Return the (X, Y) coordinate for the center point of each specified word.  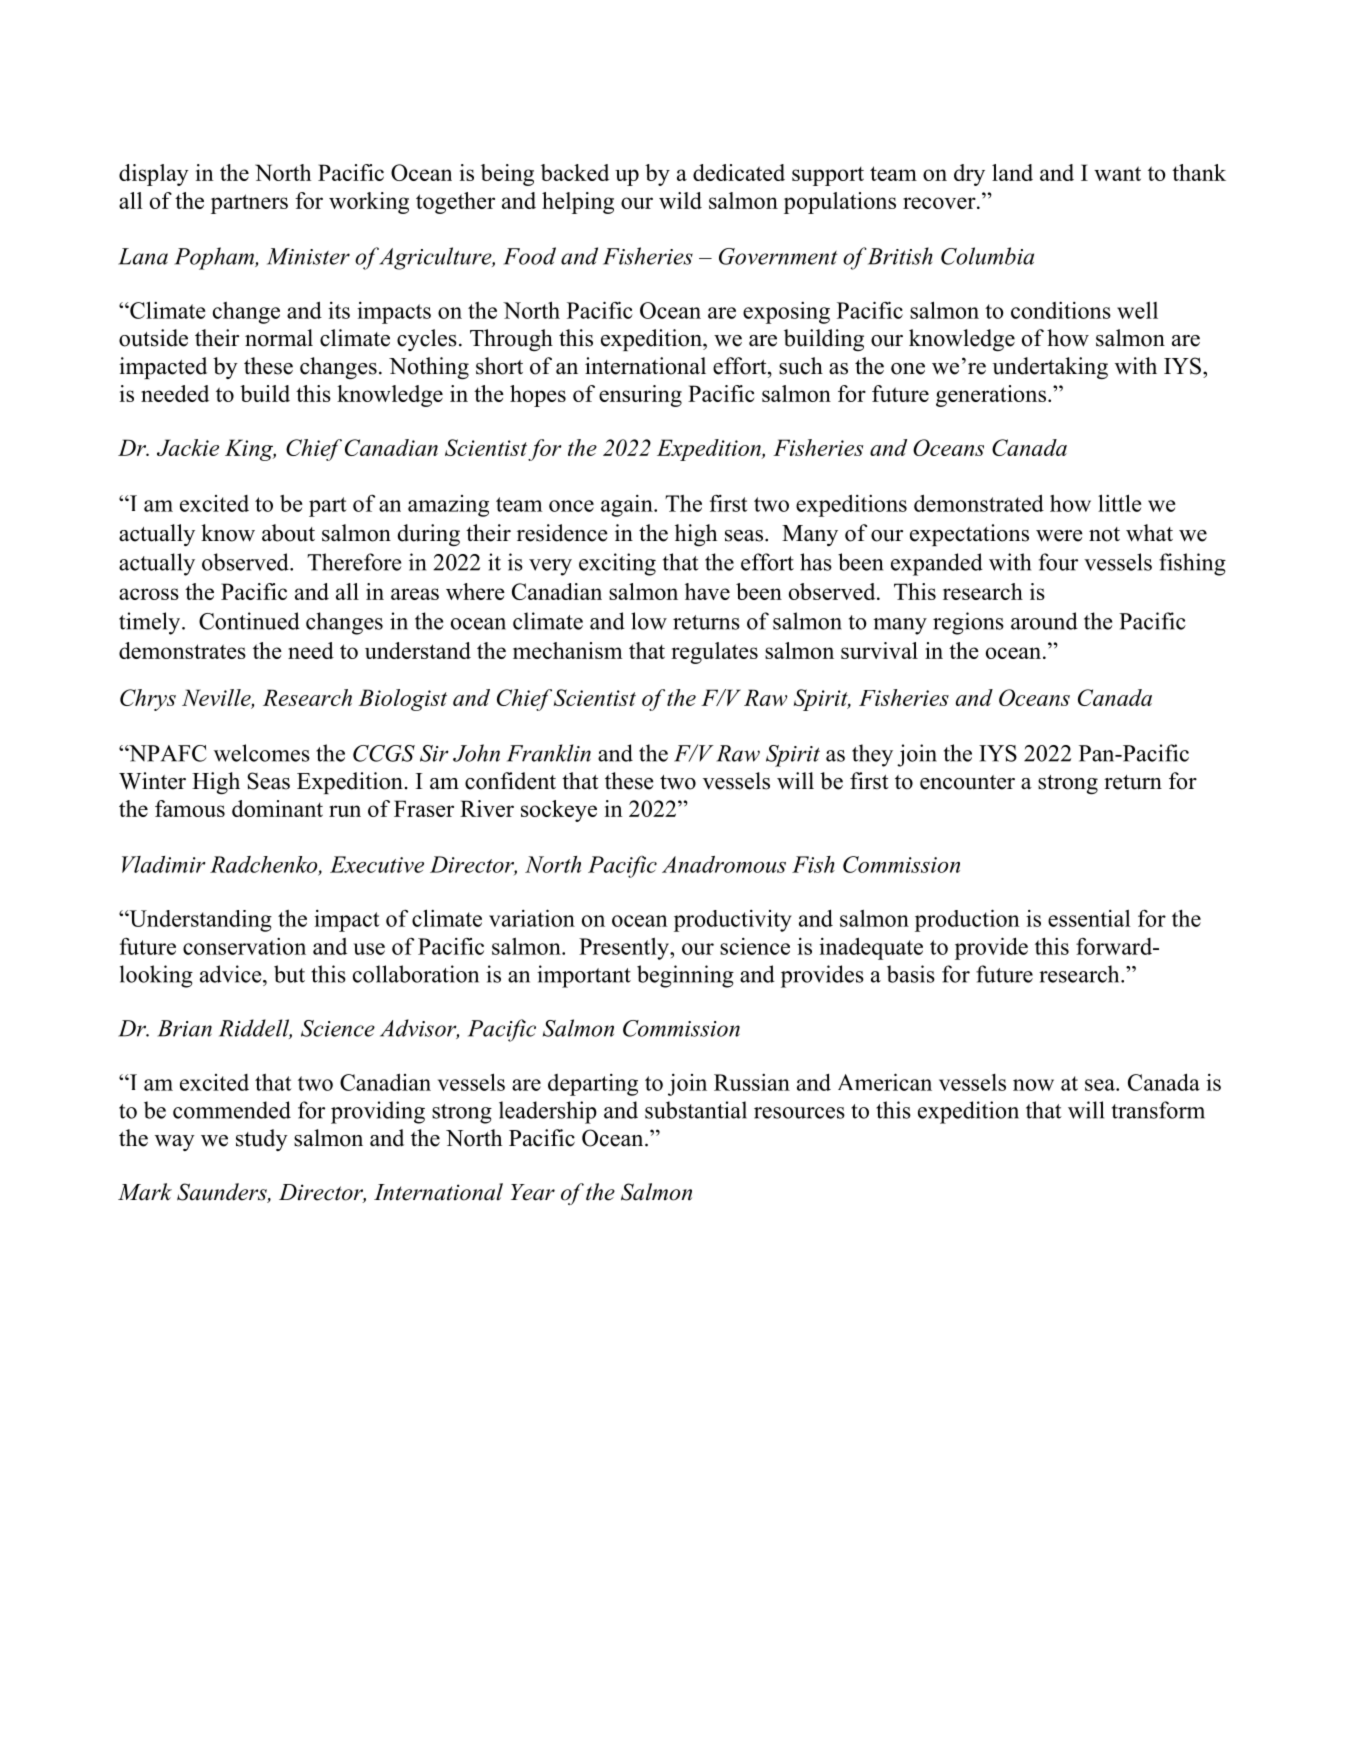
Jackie (188, 447)
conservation (244, 946)
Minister (308, 256)
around (1044, 621)
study (262, 1140)
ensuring (640, 396)
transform (1158, 1110)
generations (991, 396)
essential (1089, 918)
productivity (733, 921)
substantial (696, 1110)
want (1117, 173)
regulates (714, 653)
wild (680, 200)
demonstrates (182, 650)
